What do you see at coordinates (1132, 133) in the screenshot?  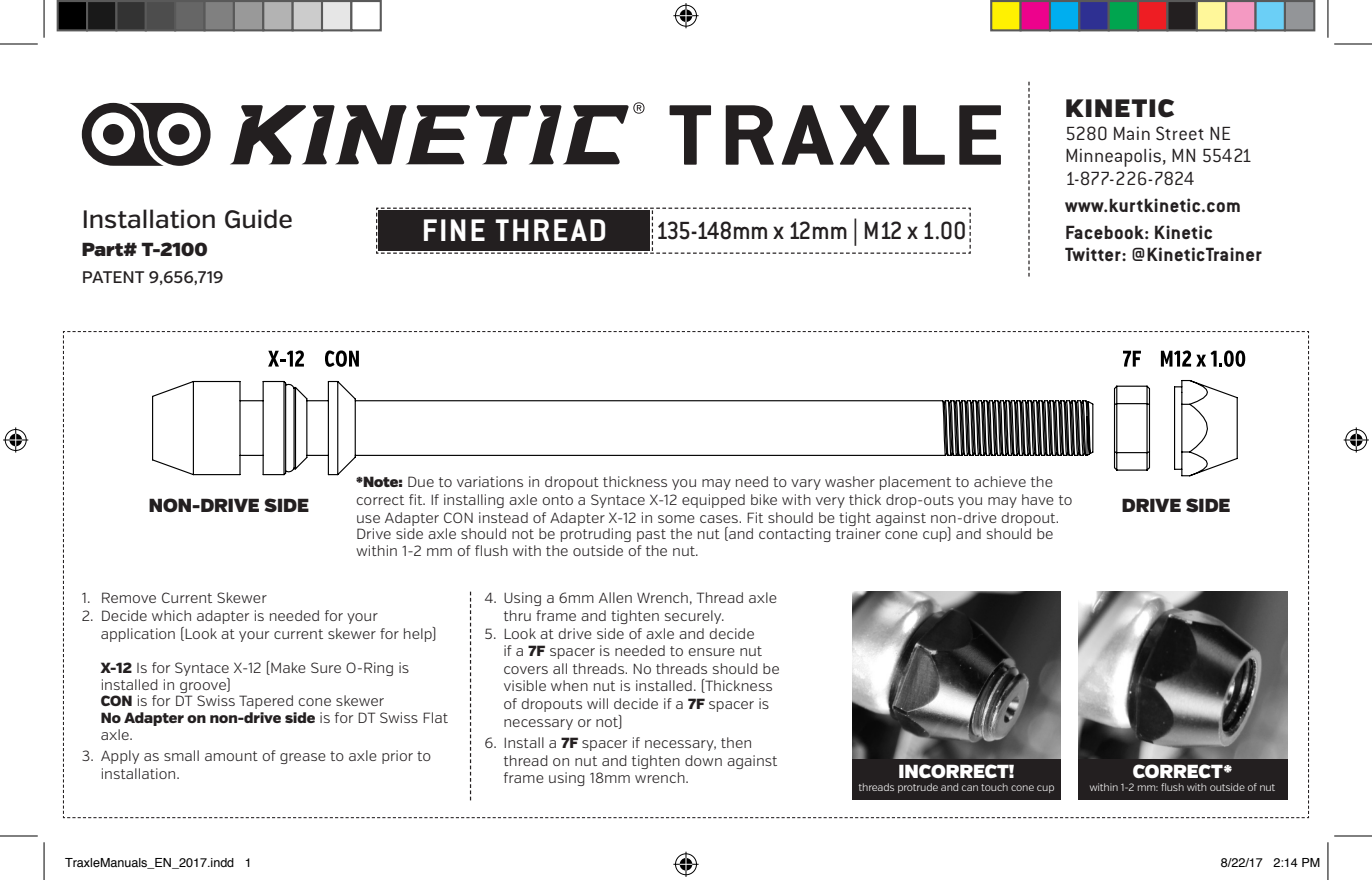 I see `Main` at bounding box center [1132, 133].
